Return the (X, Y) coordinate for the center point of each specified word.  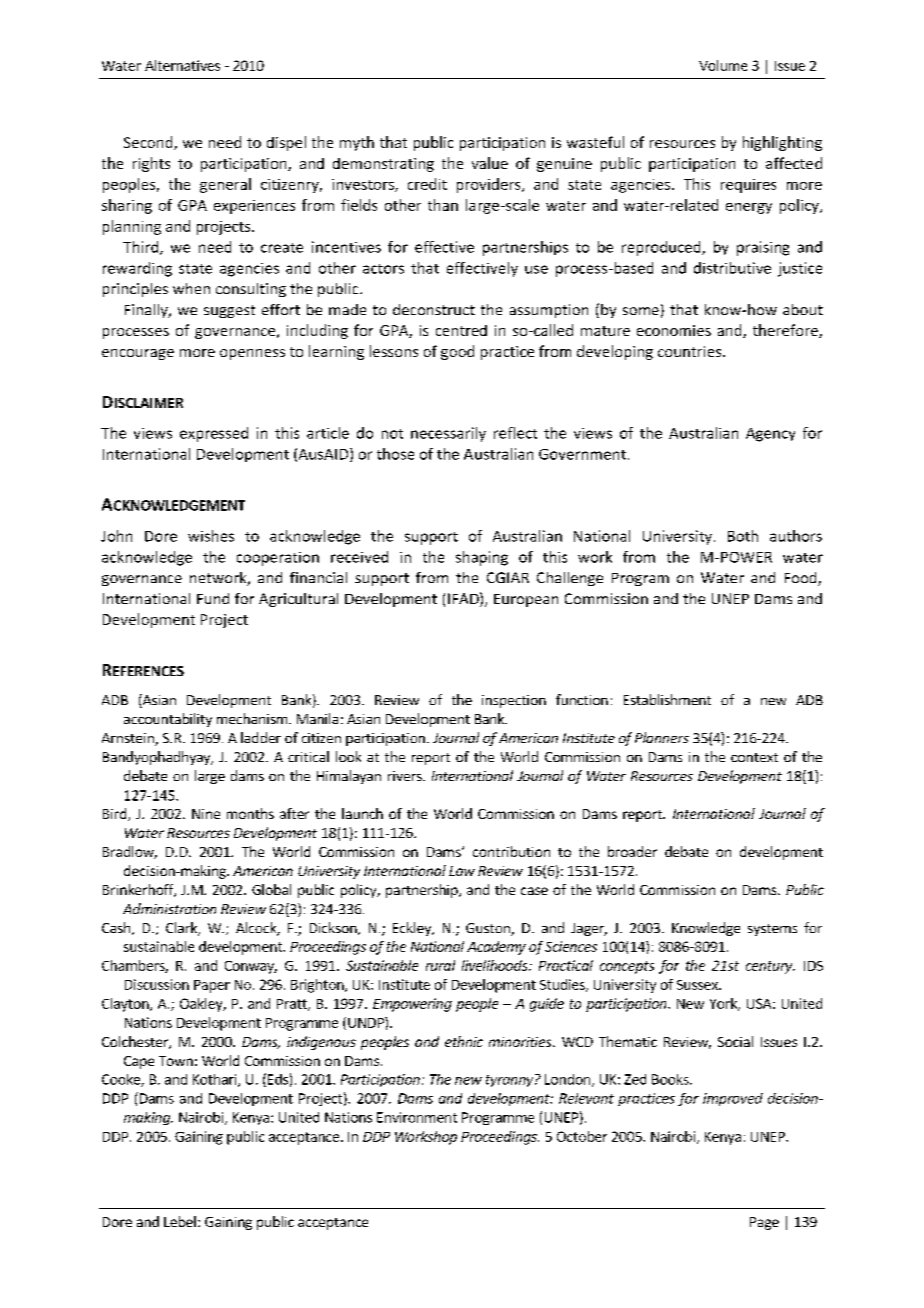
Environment (417, 1117)
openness (252, 354)
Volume (723, 65)
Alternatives (182, 65)
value (490, 163)
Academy (496, 948)
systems (772, 930)
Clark (183, 929)
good (457, 352)
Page (764, 1223)
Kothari (216, 1080)
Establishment (667, 699)
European (526, 600)
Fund (213, 598)
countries (691, 351)
